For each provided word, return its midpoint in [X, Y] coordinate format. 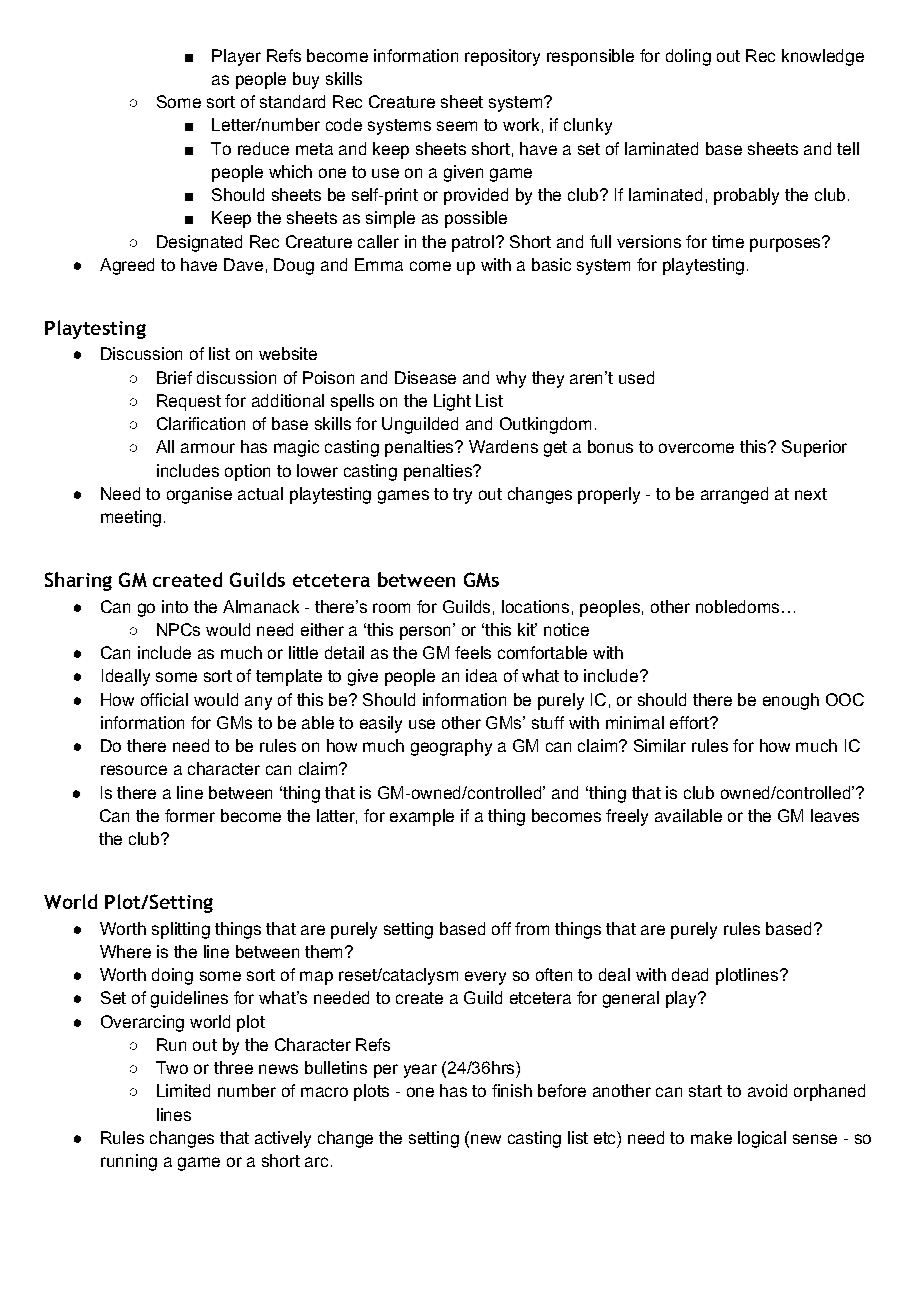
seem [457, 126]
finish [512, 1090]
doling [688, 57]
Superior [814, 448]
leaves [835, 815]
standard [292, 101]
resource [134, 770]
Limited [183, 1090]
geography [451, 747]
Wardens [503, 446]
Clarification [201, 423]
